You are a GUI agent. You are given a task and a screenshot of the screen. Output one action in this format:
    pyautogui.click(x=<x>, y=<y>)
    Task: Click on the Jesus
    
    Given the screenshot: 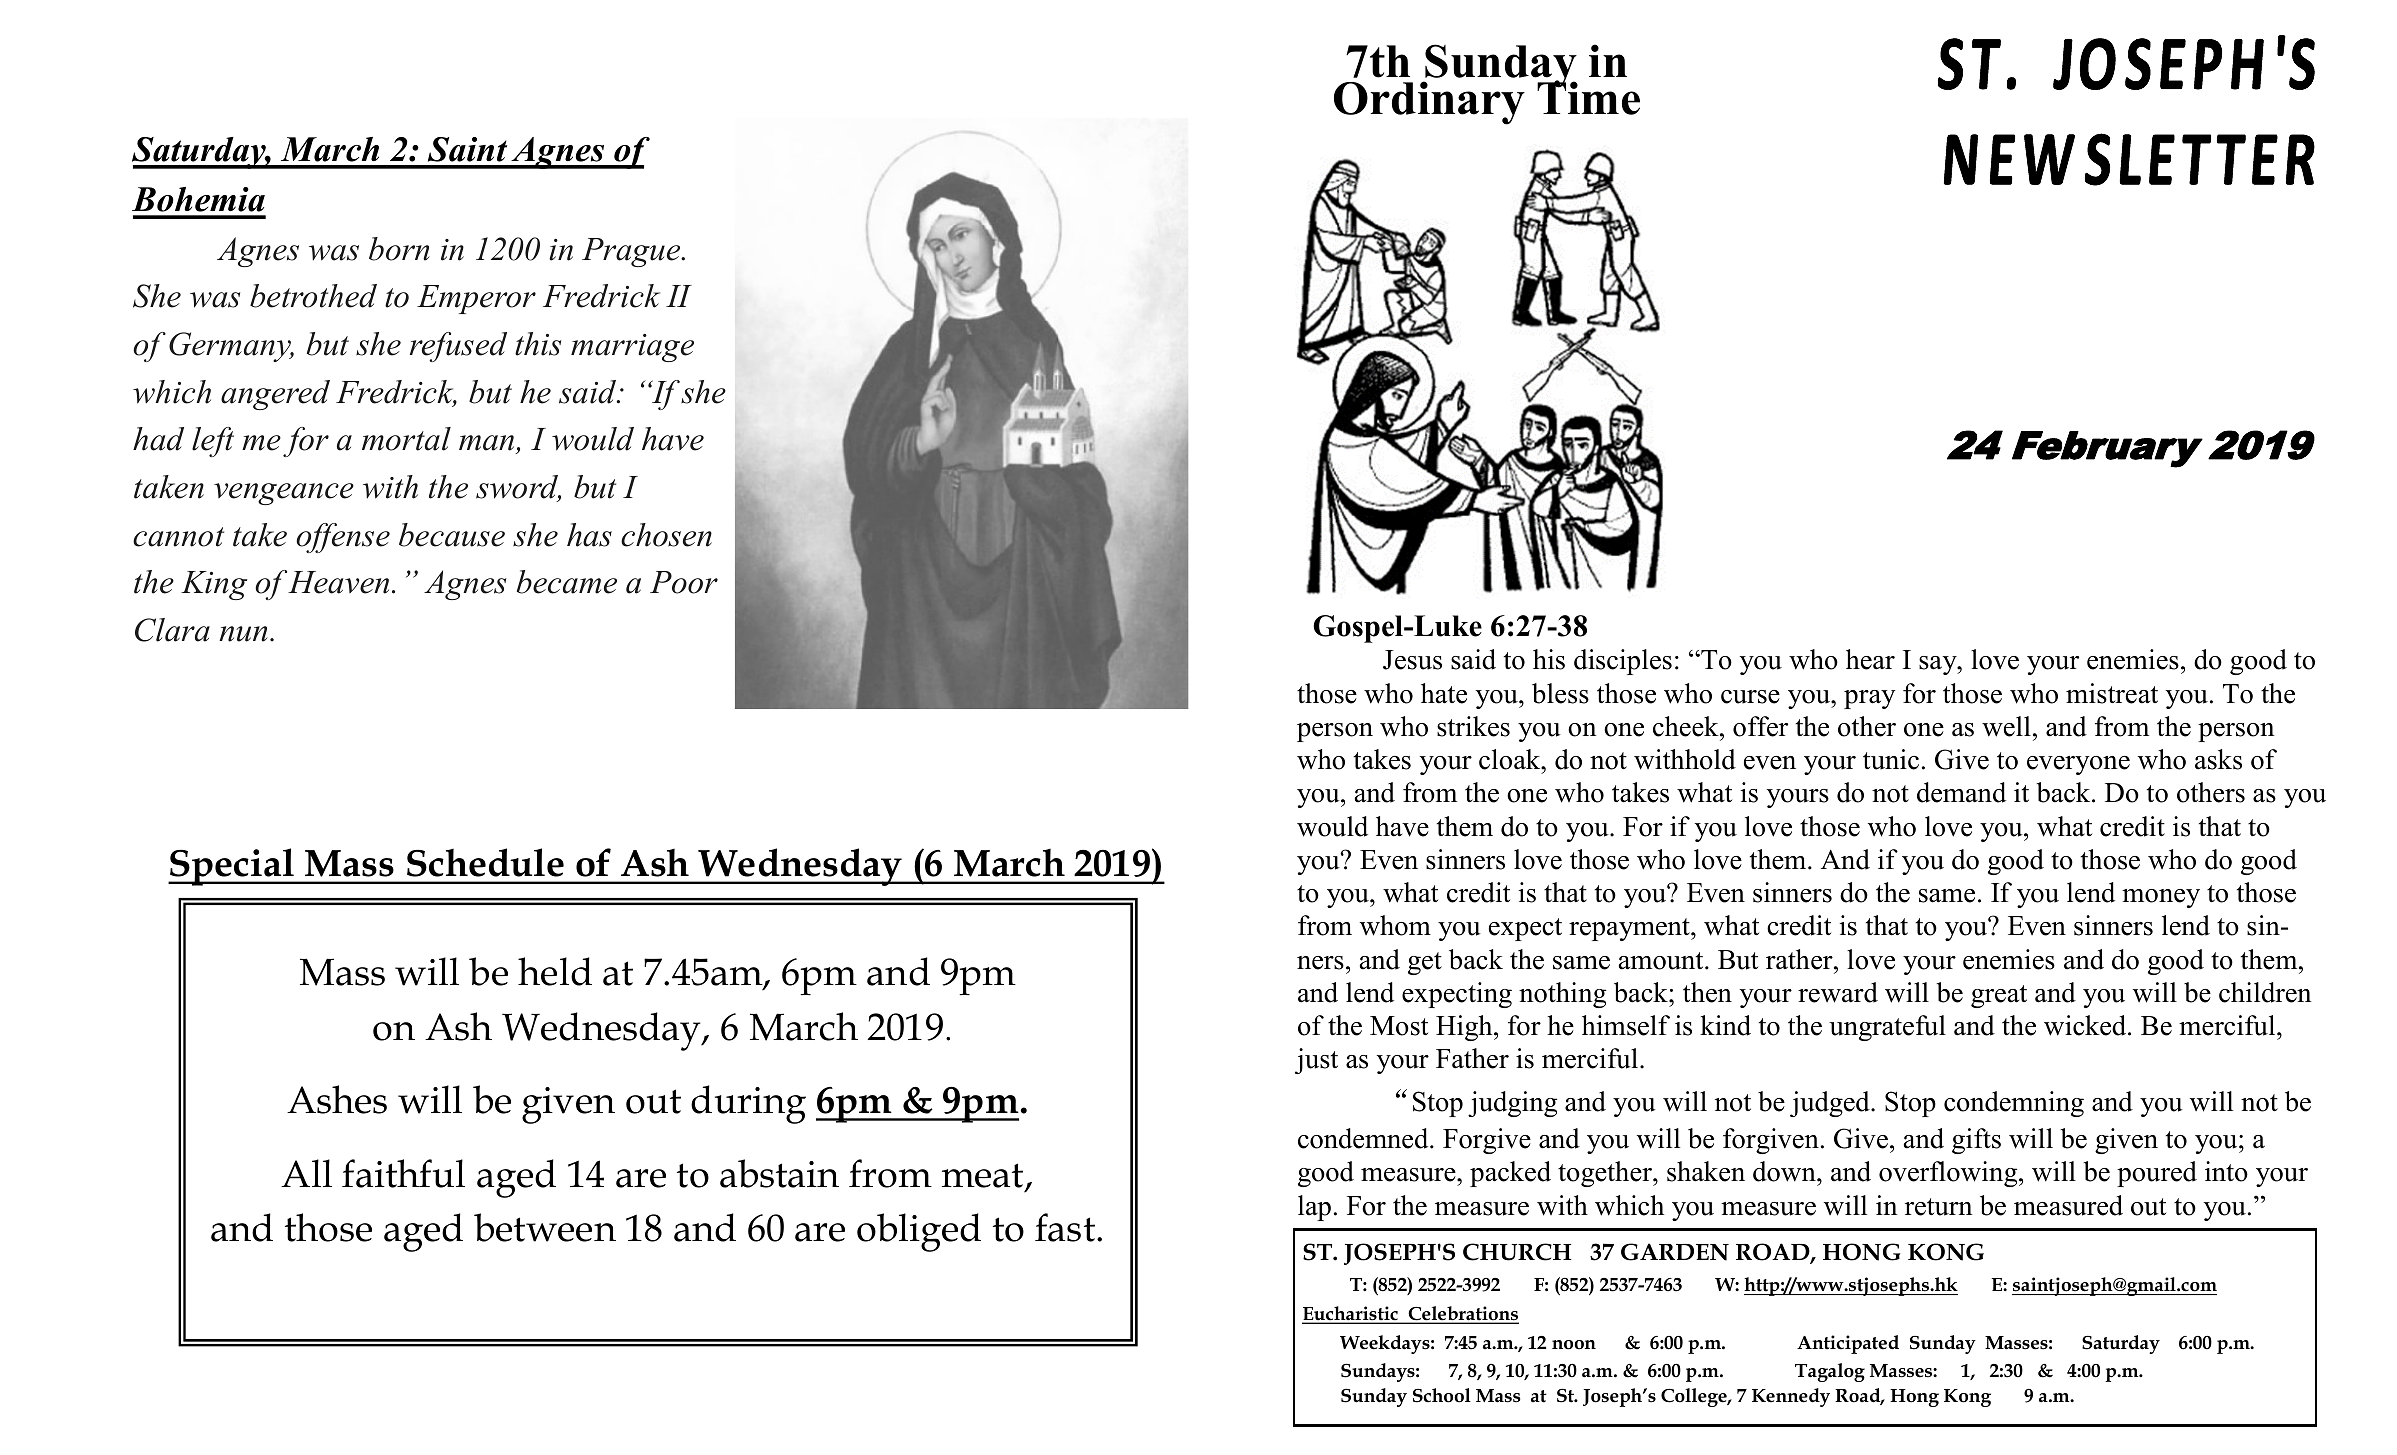 What is the action you would take?
    pyautogui.click(x=1412, y=660)
